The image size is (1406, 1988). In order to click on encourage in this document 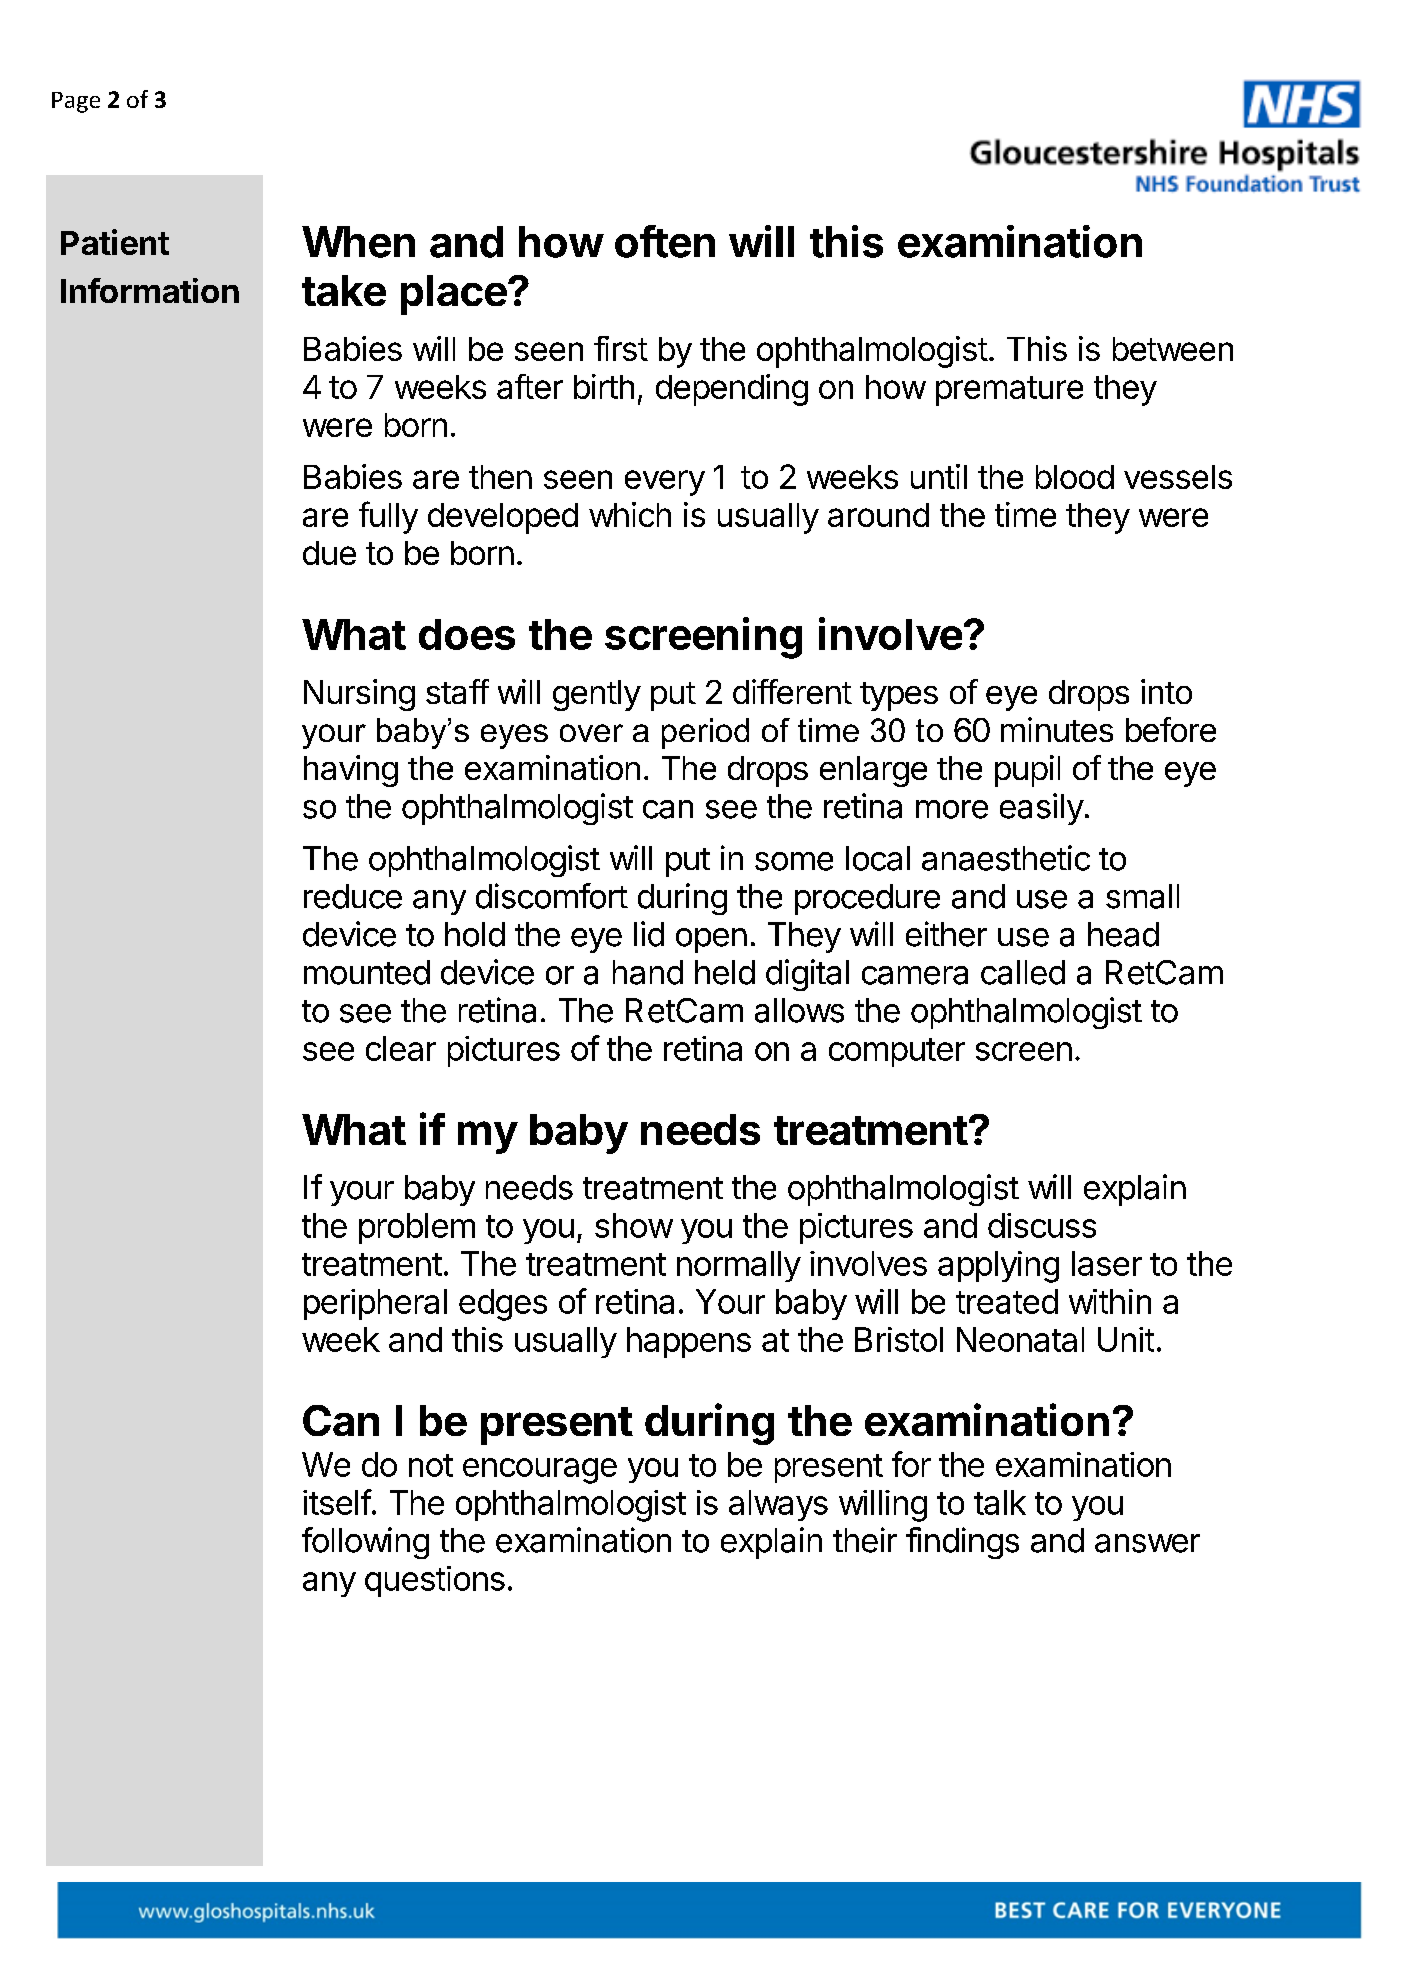, I will do `click(540, 1471)`.
